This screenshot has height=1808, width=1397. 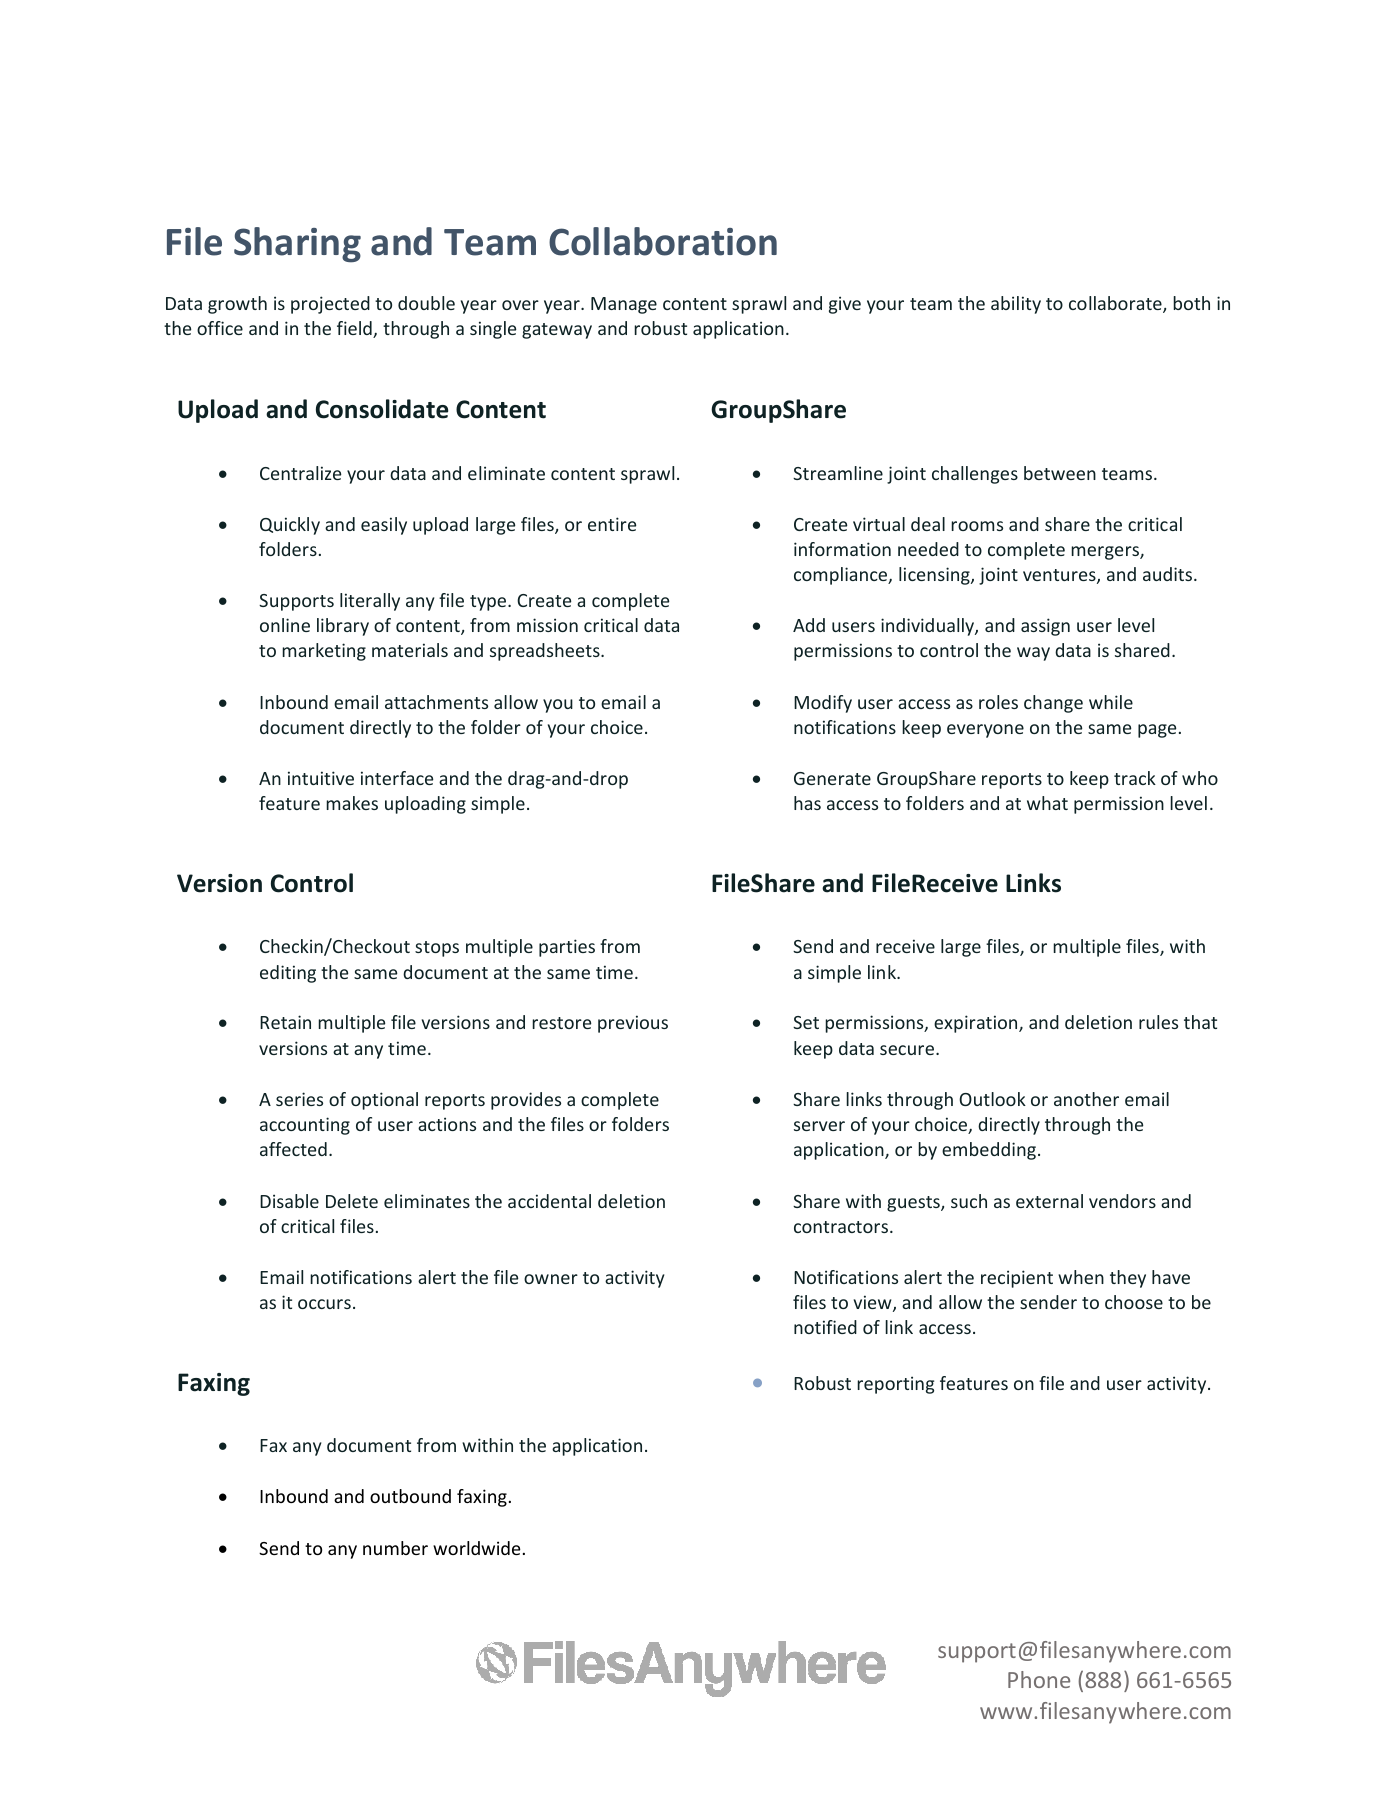 What do you see at coordinates (321, 778) in the screenshot?
I see `intuitive` at bounding box center [321, 778].
